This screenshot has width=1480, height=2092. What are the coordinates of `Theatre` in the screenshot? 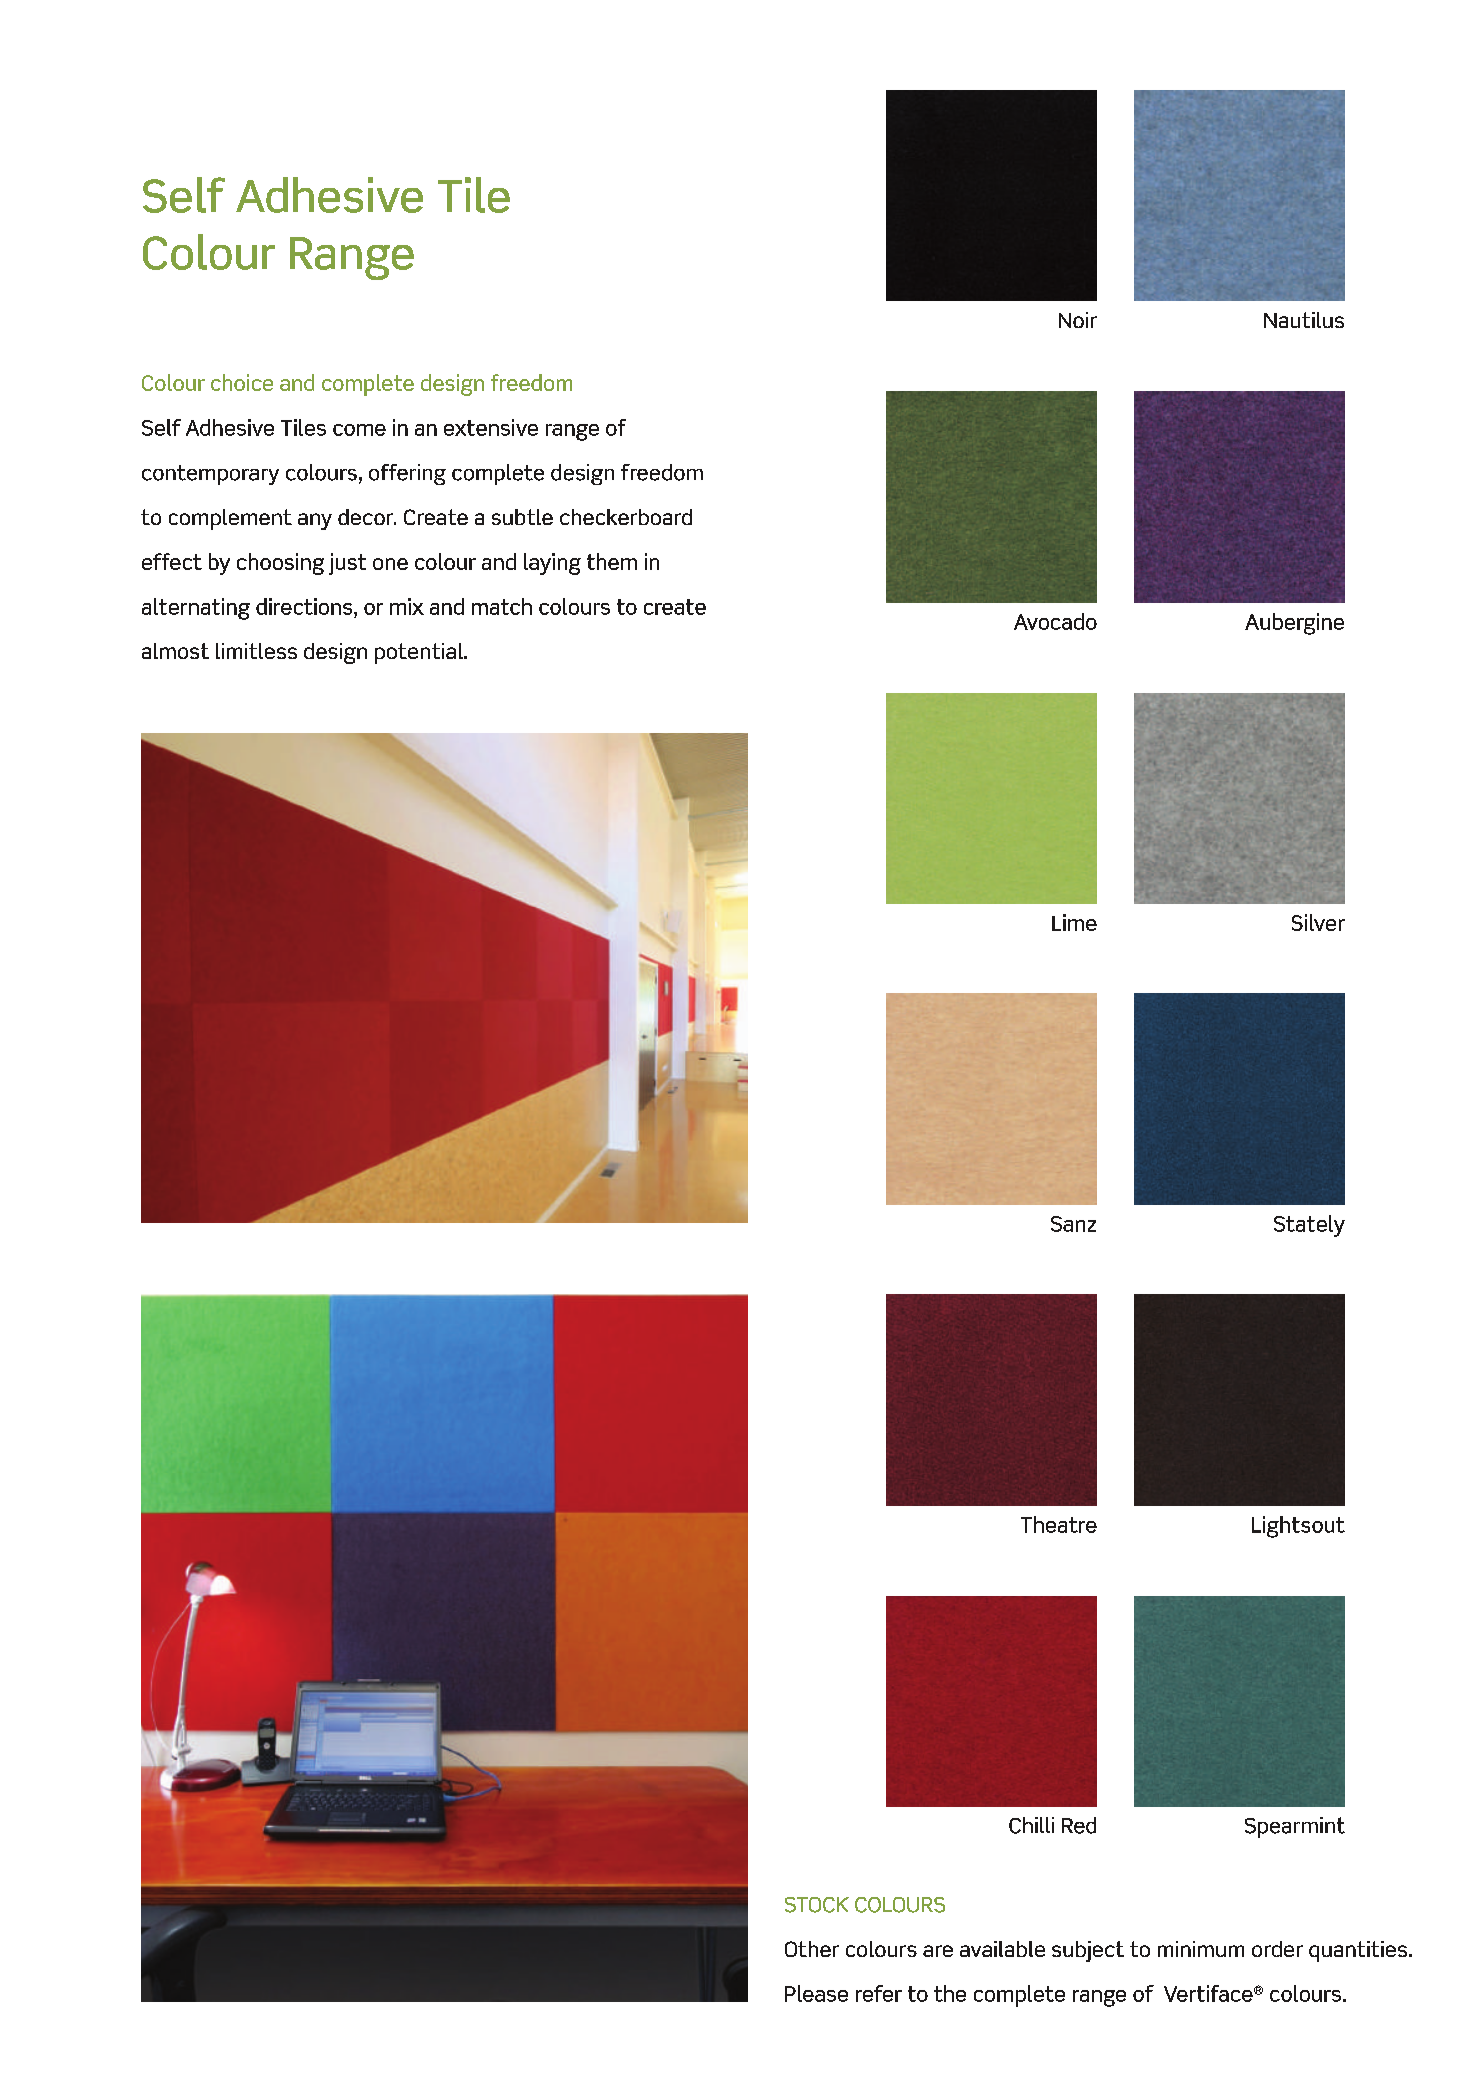 It's located at (1059, 1524).
